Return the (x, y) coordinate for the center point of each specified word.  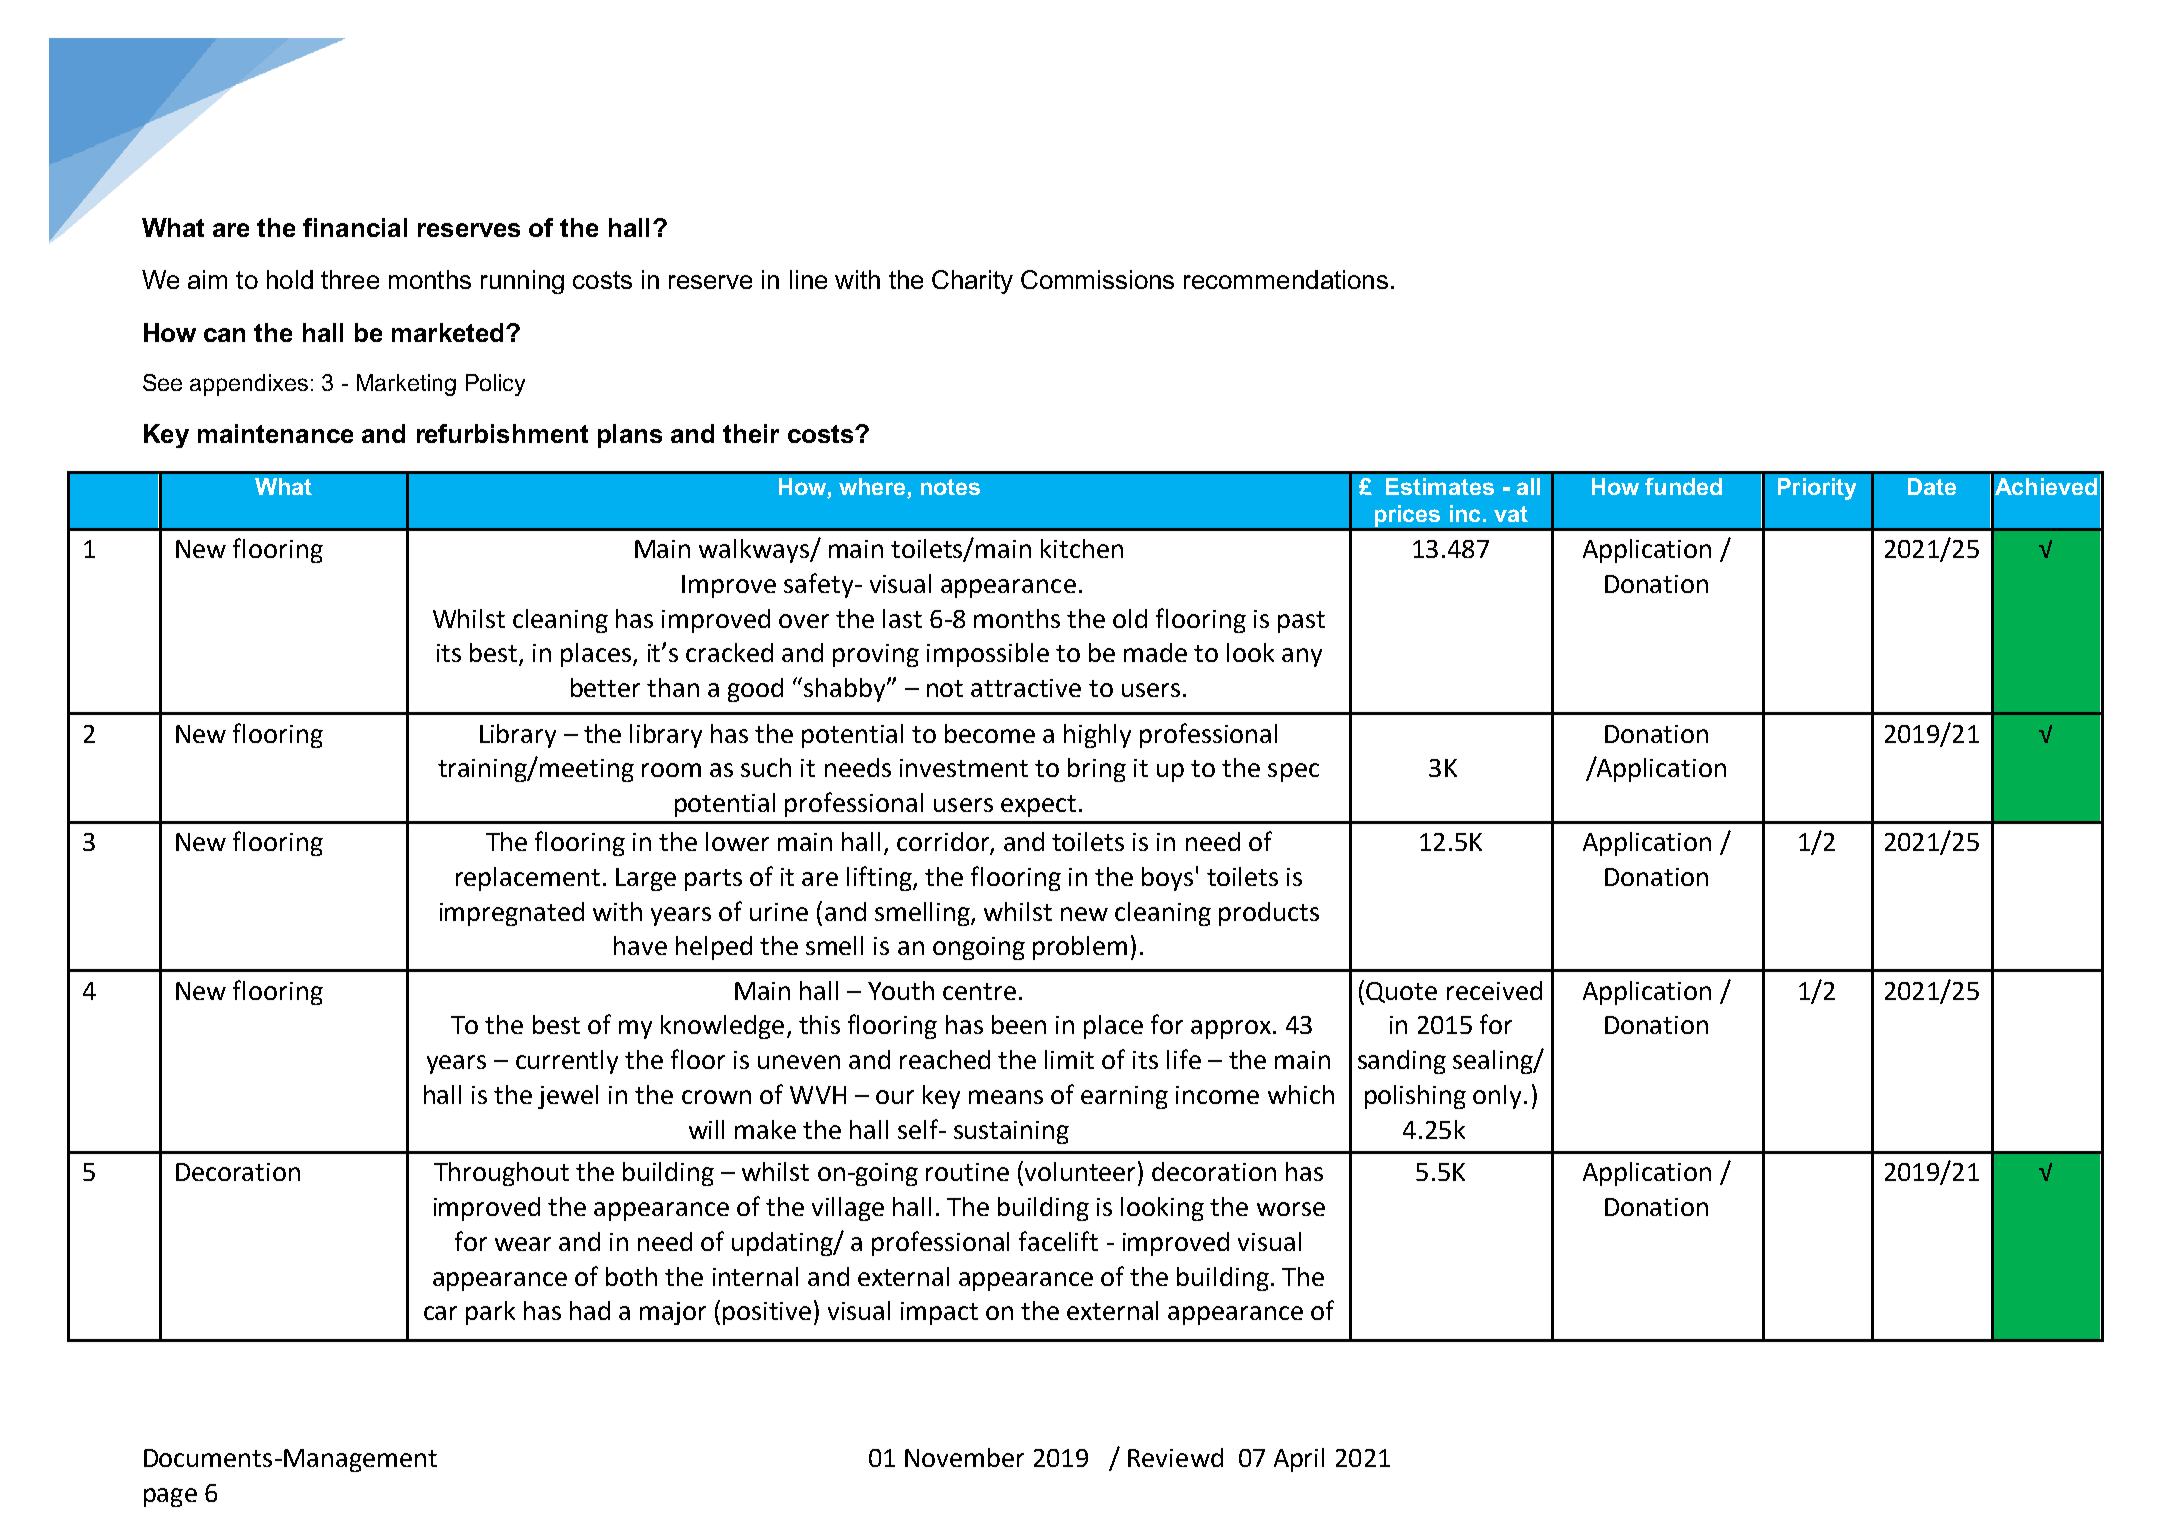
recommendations (1286, 279)
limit (1069, 1059)
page (170, 1497)
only (1497, 1097)
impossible (988, 655)
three (350, 279)
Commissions (1097, 279)
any (1302, 657)
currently (567, 1062)
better (605, 687)
